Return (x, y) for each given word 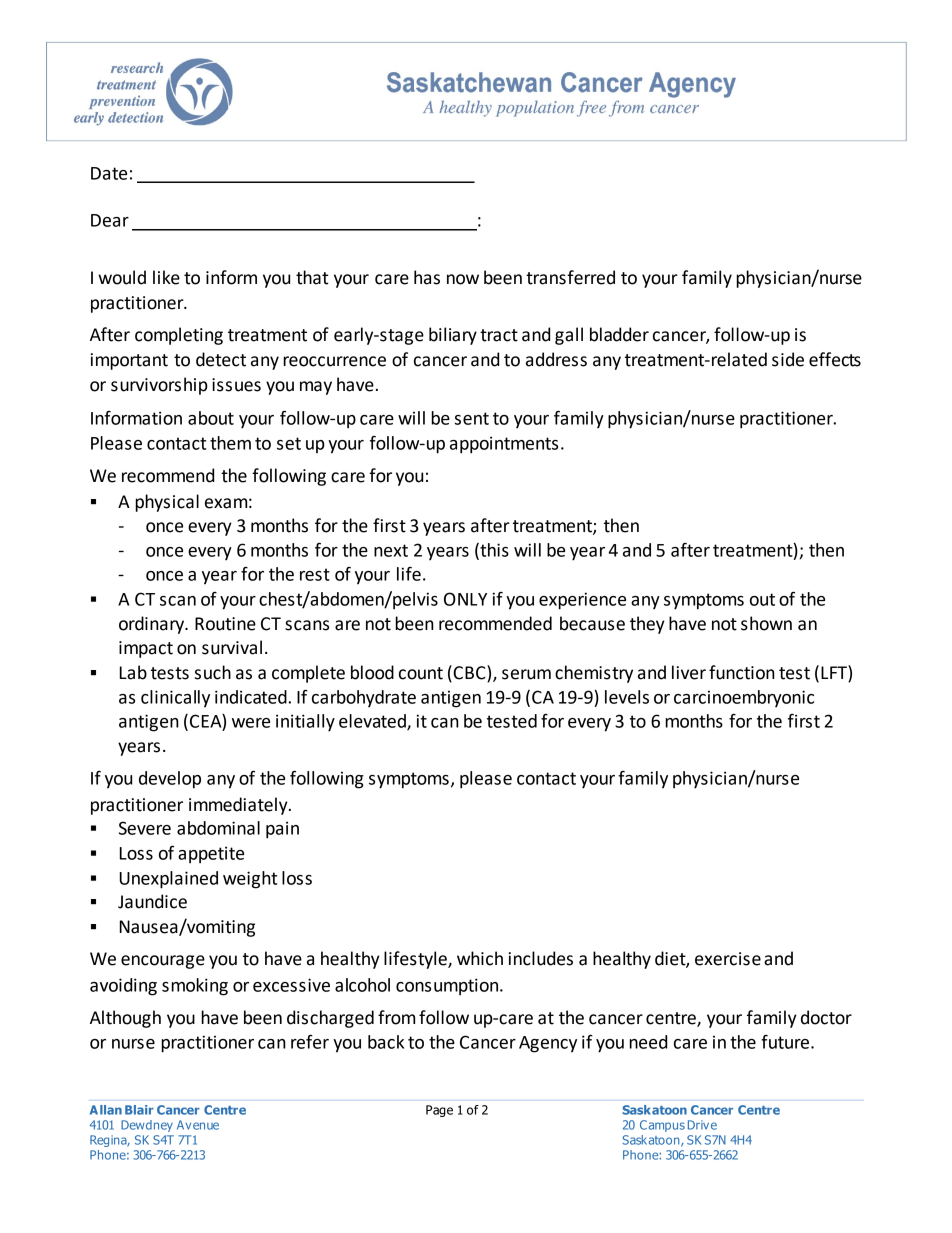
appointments (504, 445)
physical (167, 503)
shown (766, 623)
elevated (373, 722)
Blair (139, 1110)
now (463, 279)
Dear (110, 220)
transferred (570, 277)
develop (170, 780)
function (742, 672)
